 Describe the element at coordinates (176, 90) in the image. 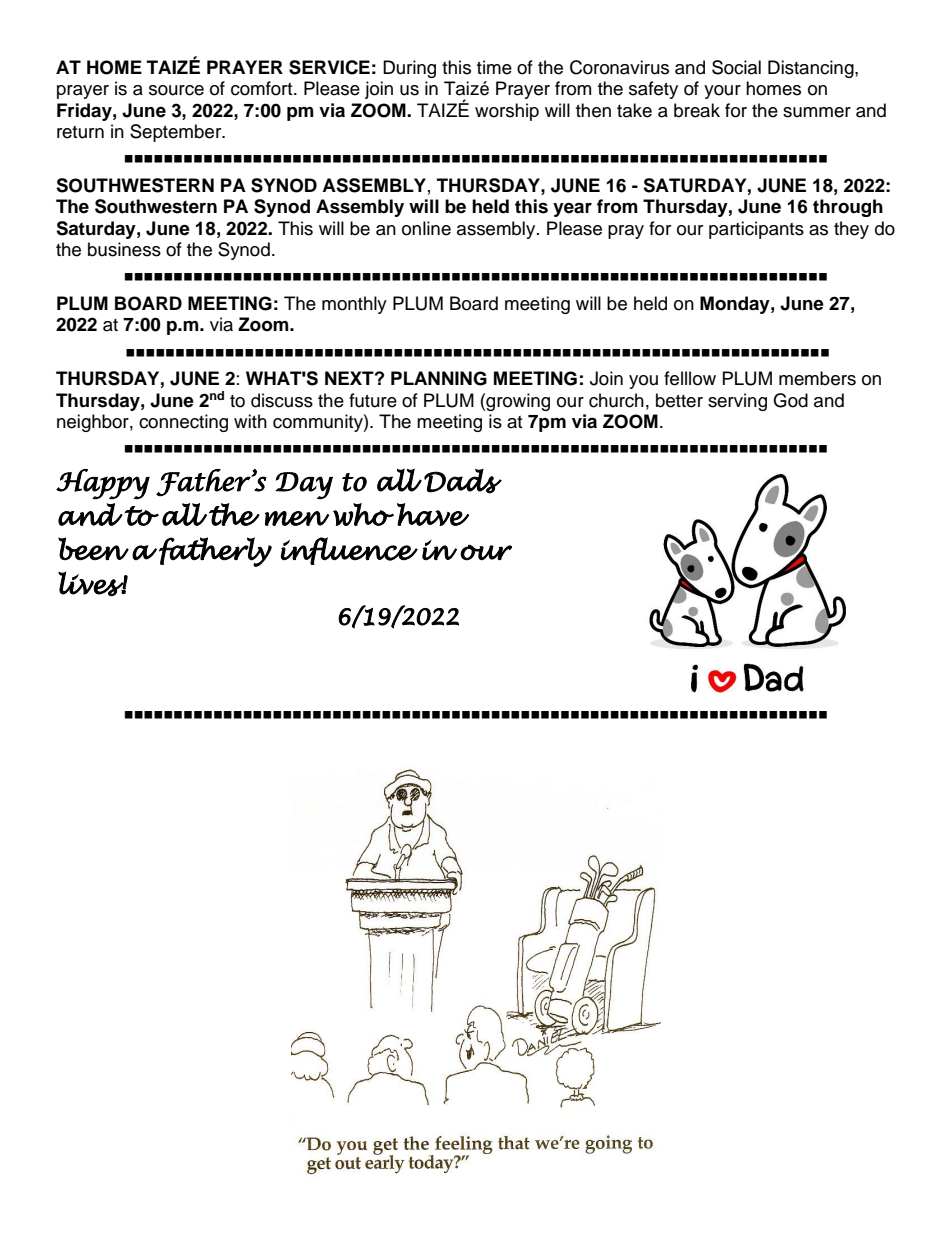

I see `source` at that location.
